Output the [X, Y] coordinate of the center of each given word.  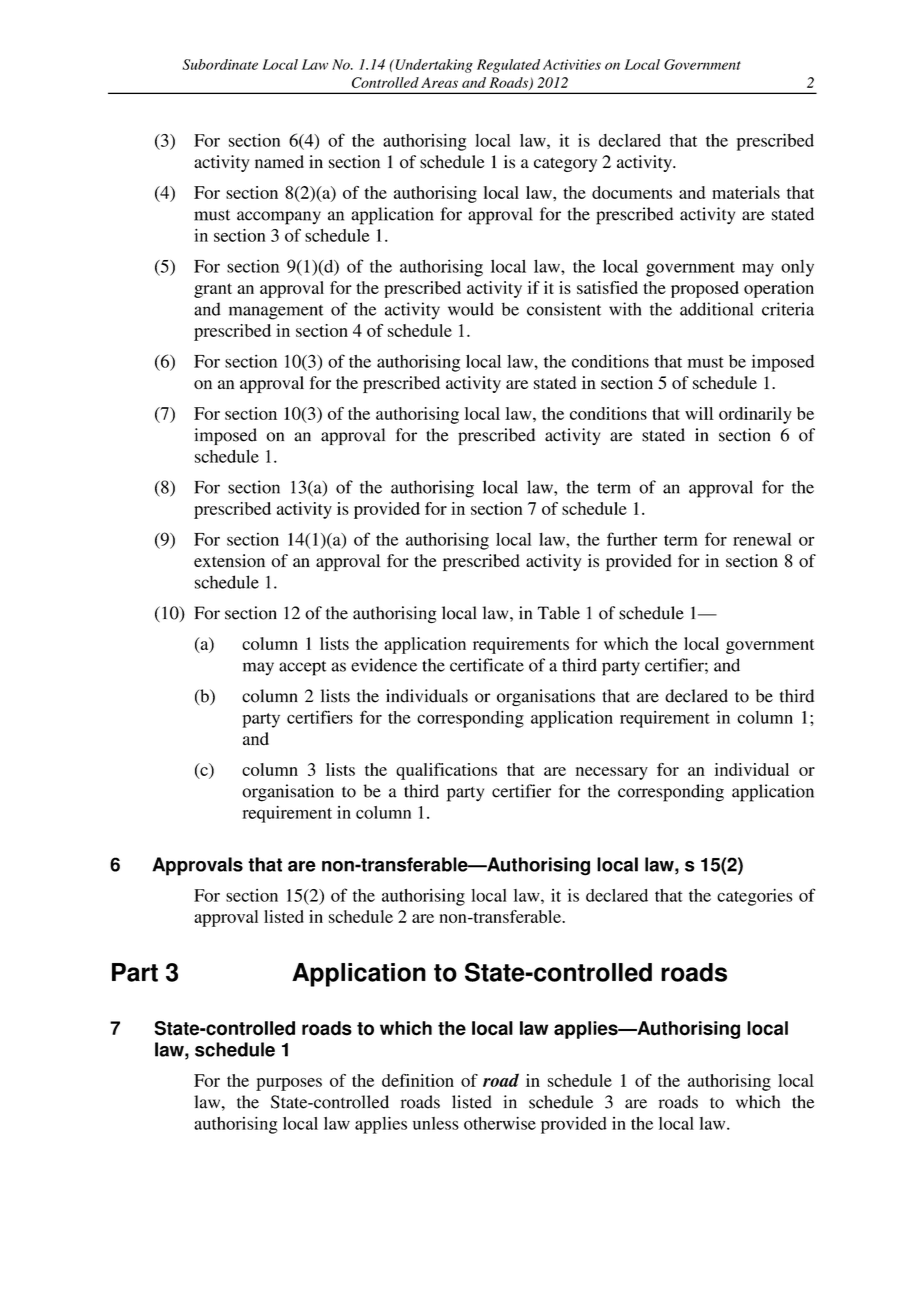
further [632, 539]
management [276, 312]
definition [418, 1080]
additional [716, 309]
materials [746, 192]
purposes [289, 1084]
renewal [762, 539]
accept [302, 668]
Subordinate [220, 64]
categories [755, 897]
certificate [487, 665]
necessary [612, 773]
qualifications [446, 771]
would [471, 309]
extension [229, 560]
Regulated [508, 66]
